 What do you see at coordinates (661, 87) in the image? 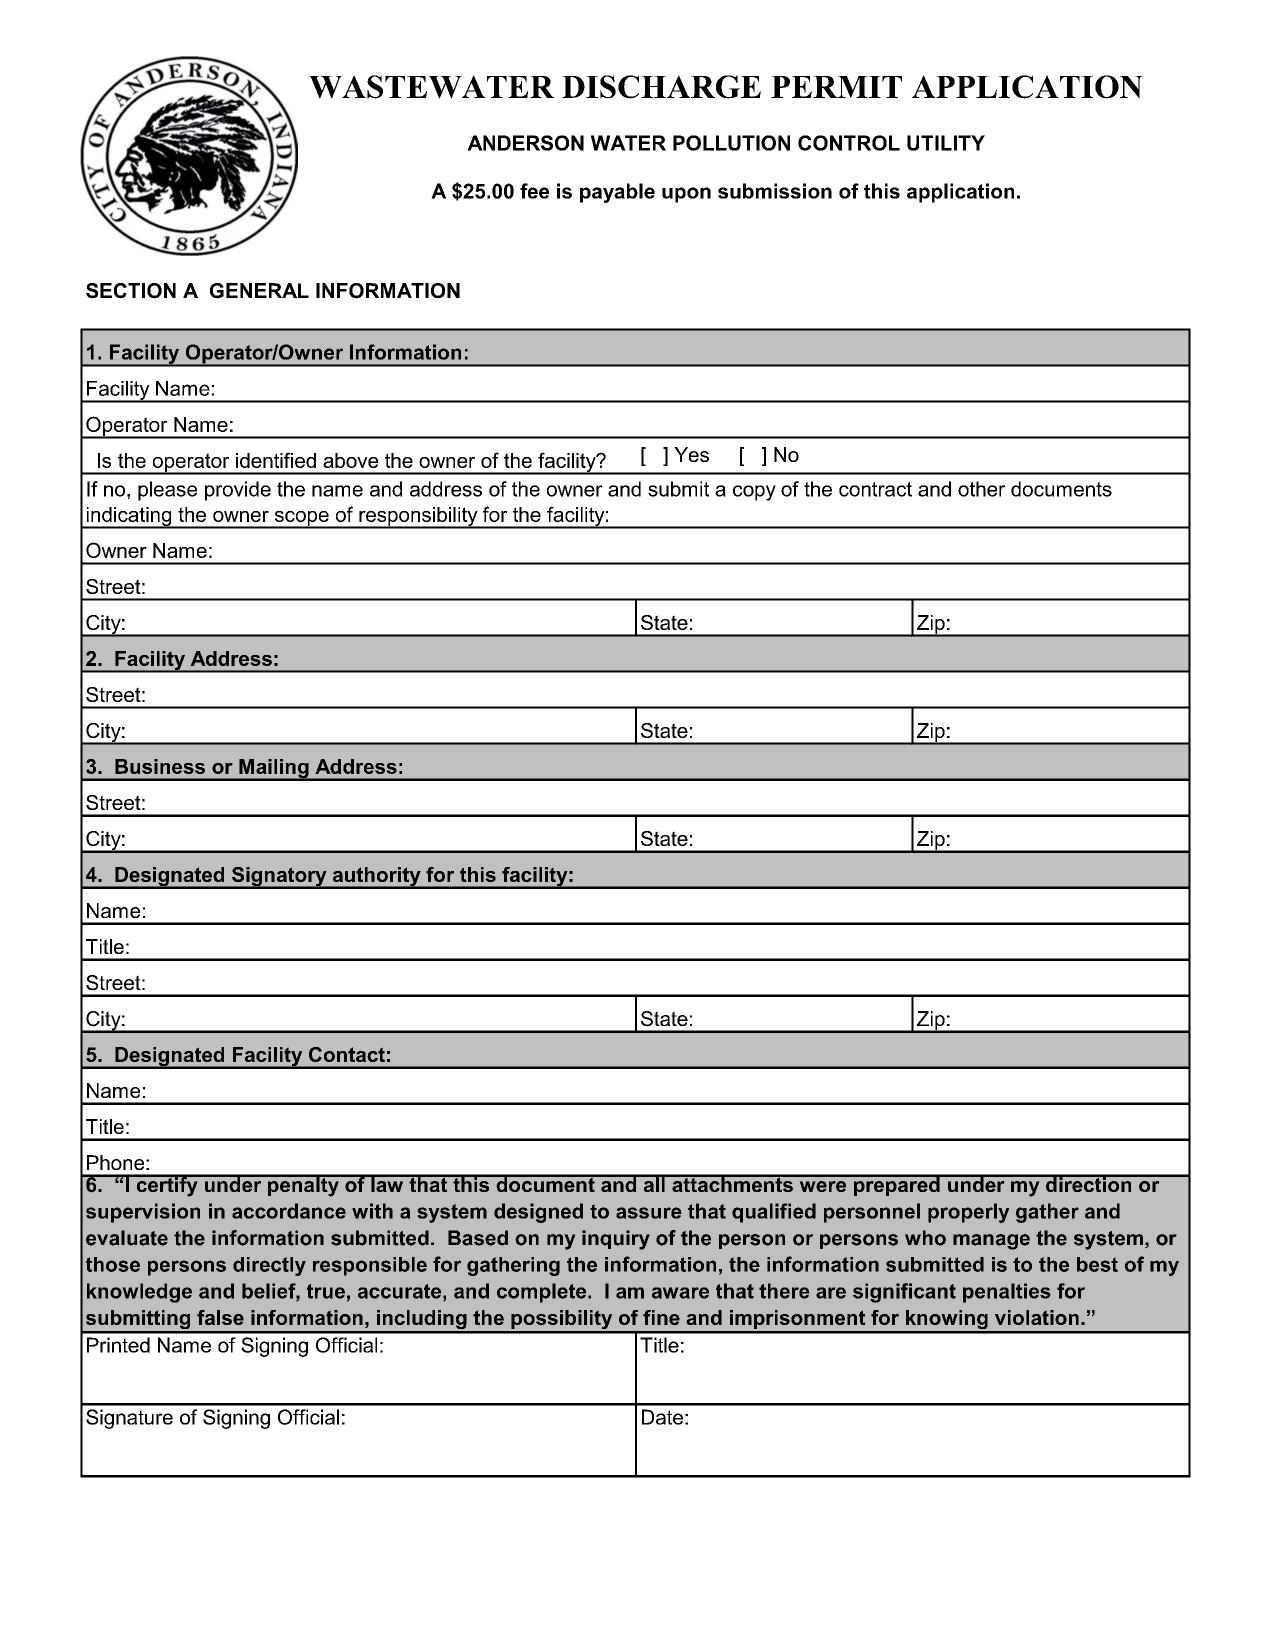
I see `DISCHARGE` at bounding box center [661, 87].
